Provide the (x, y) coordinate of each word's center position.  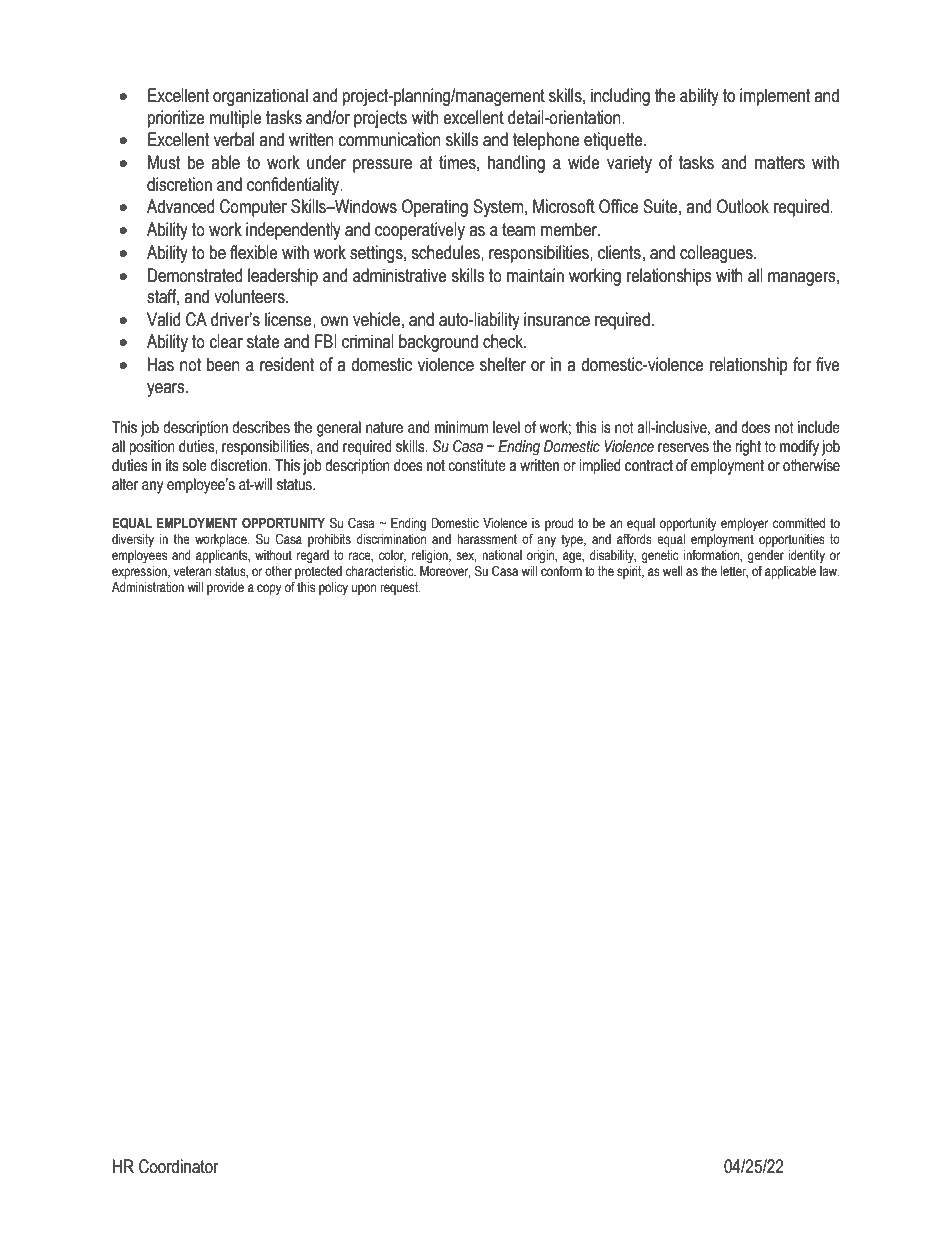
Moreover (445, 572)
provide (225, 588)
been (223, 364)
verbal (234, 139)
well (672, 571)
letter (734, 572)
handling (516, 164)
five (828, 364)
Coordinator (178, 1166)
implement (775, 97)
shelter (503, 364)
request (400, 588)
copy (269, 589)
